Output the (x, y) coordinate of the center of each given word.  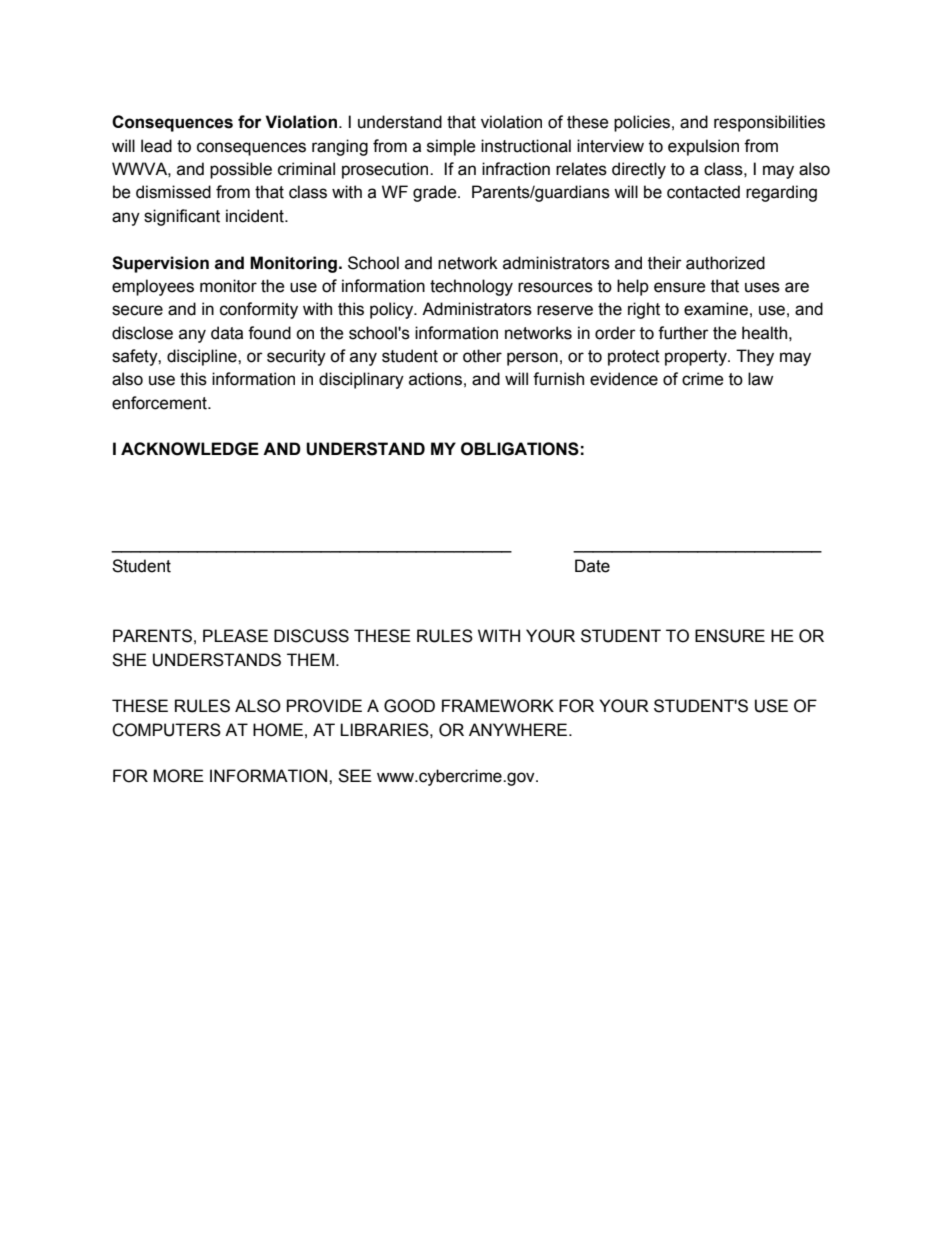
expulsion (703, 147)
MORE (178, 776)
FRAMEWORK (498, 706)
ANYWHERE (519, 729)
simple (451, 147)
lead (156, 146)
